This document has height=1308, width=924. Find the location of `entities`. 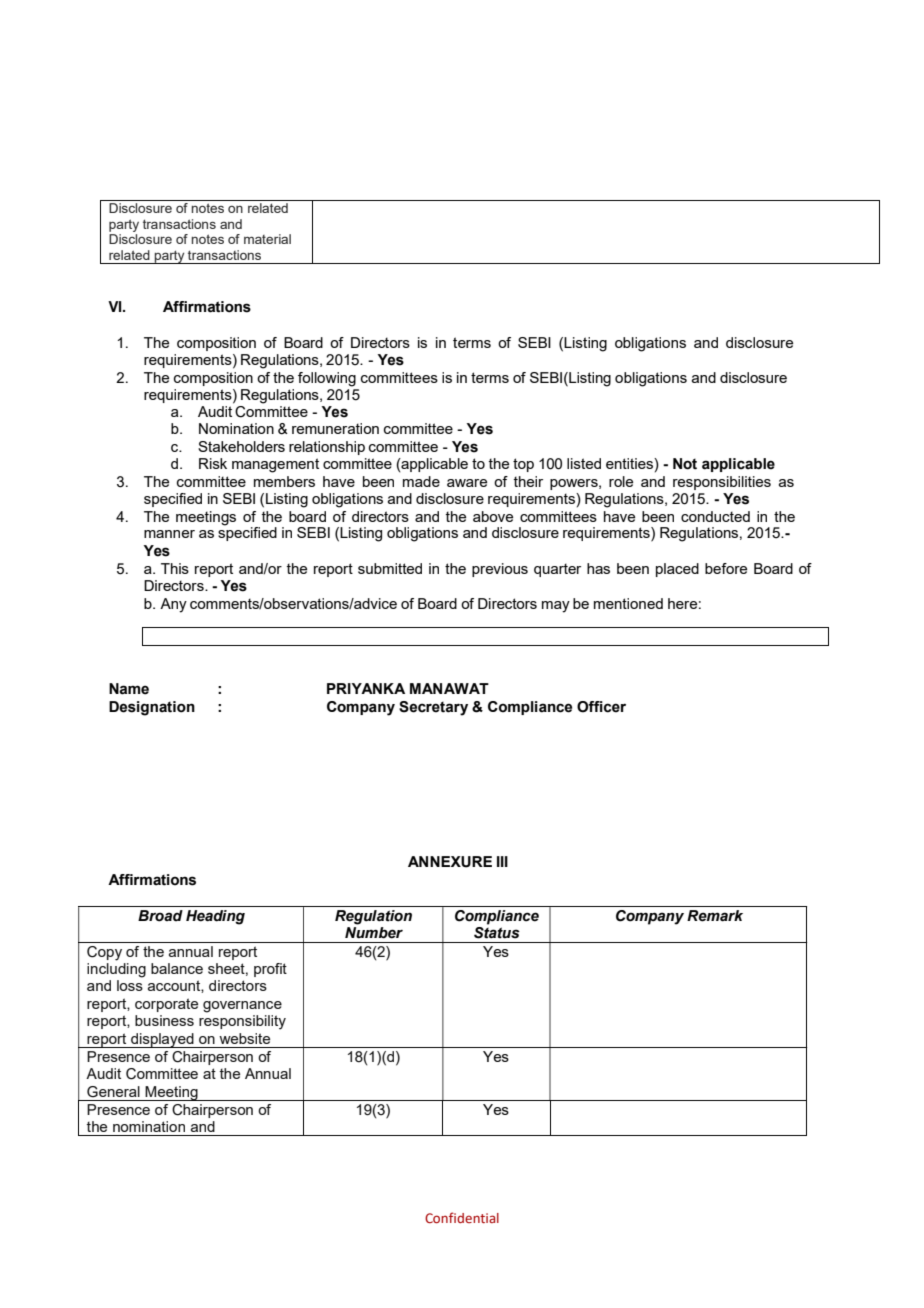

entities is located at coordinates (630, 463).
